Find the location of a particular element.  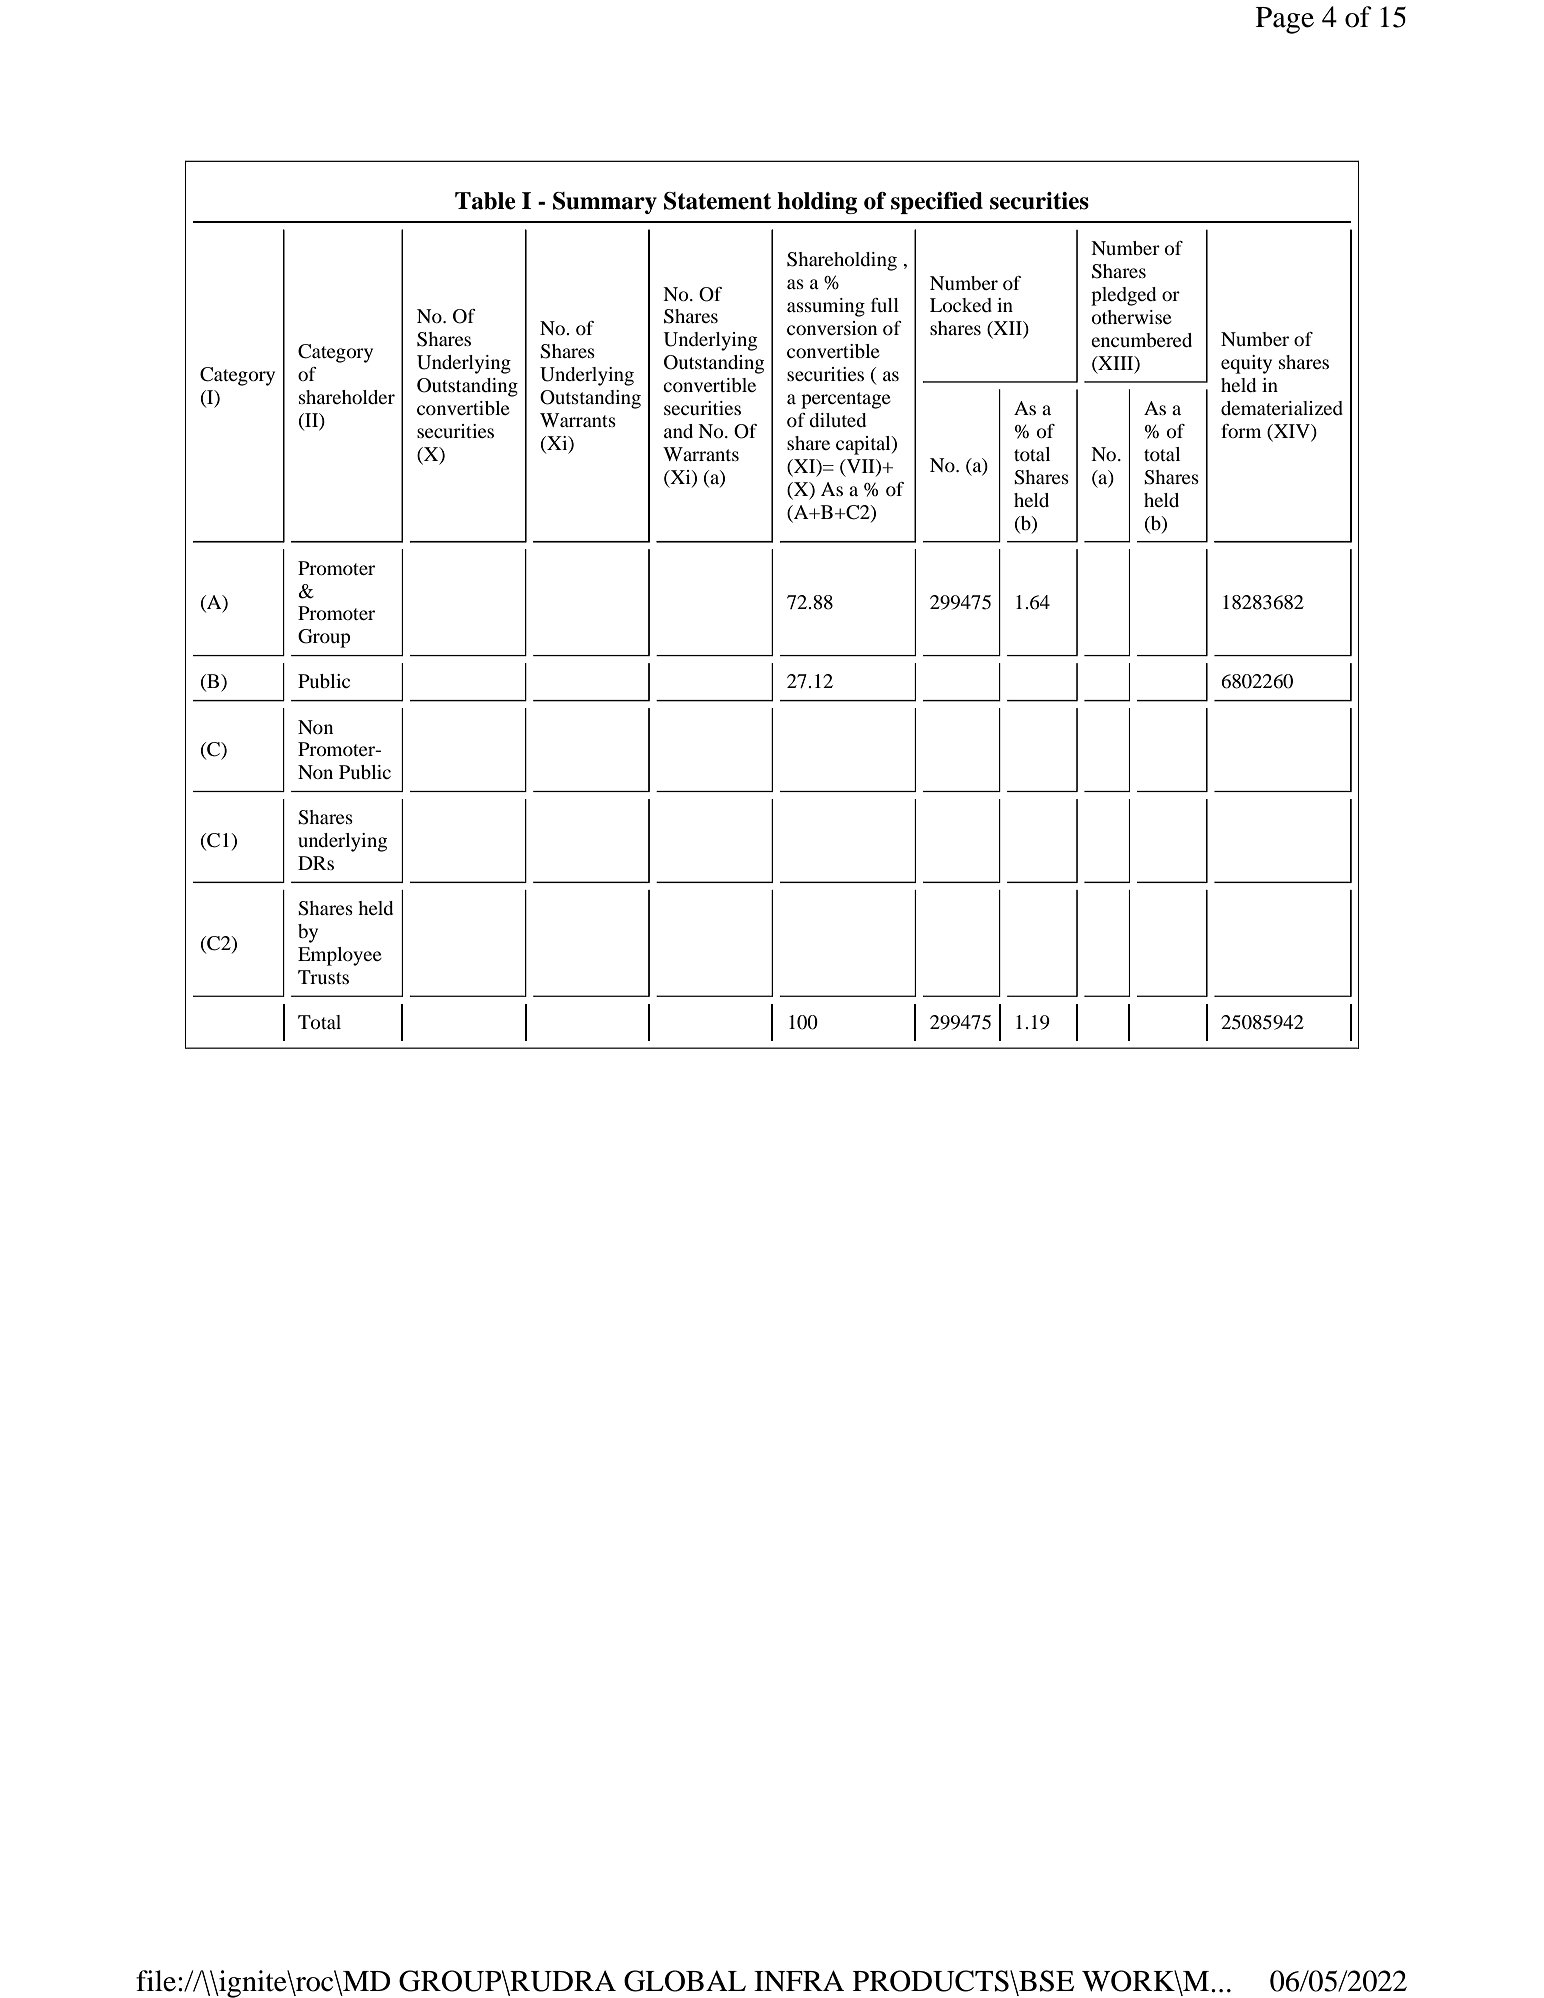

percentage is located at coordinates (846, 400).
